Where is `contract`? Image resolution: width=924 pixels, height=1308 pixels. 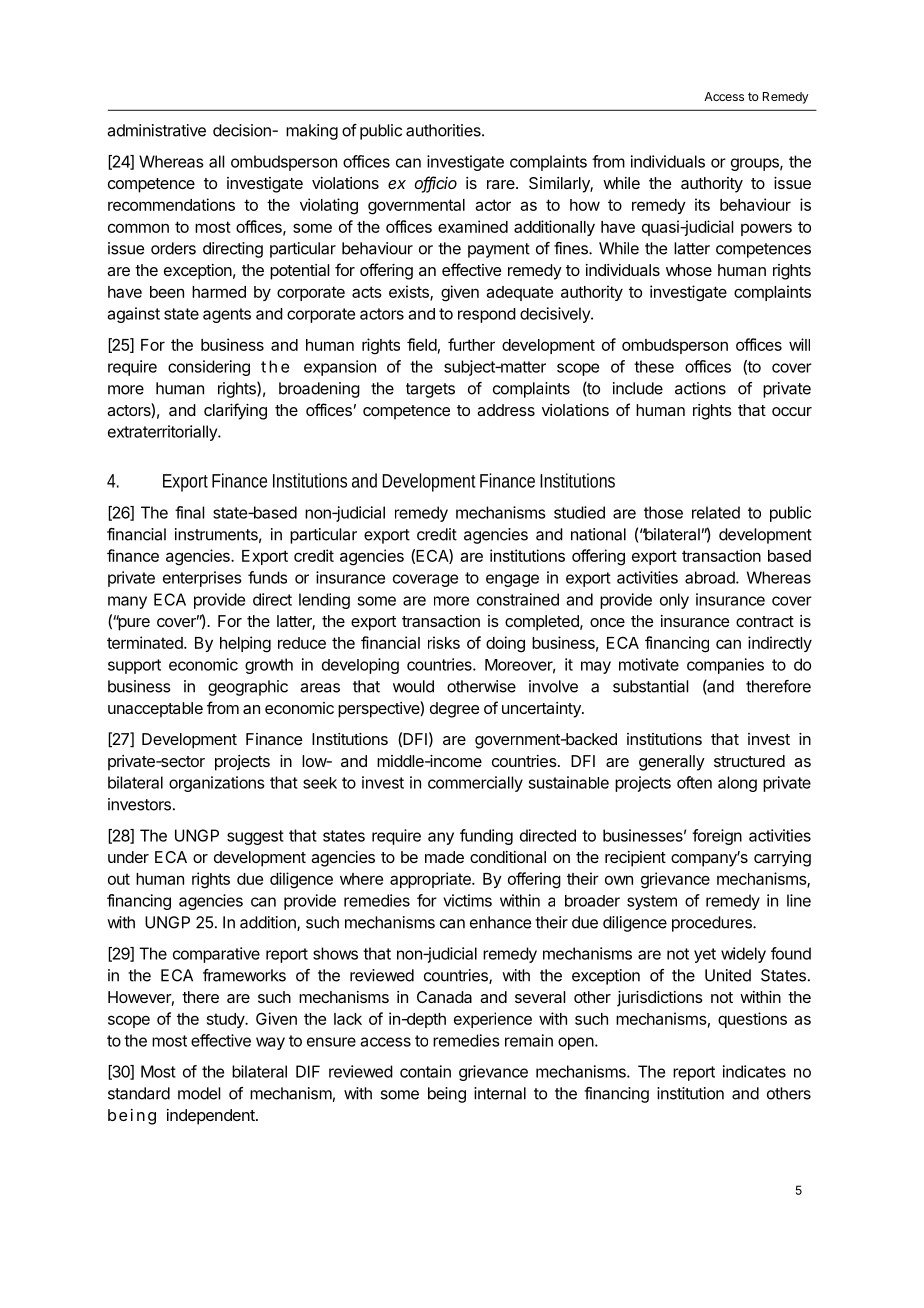
contract is located at coordinates (765, 621).
